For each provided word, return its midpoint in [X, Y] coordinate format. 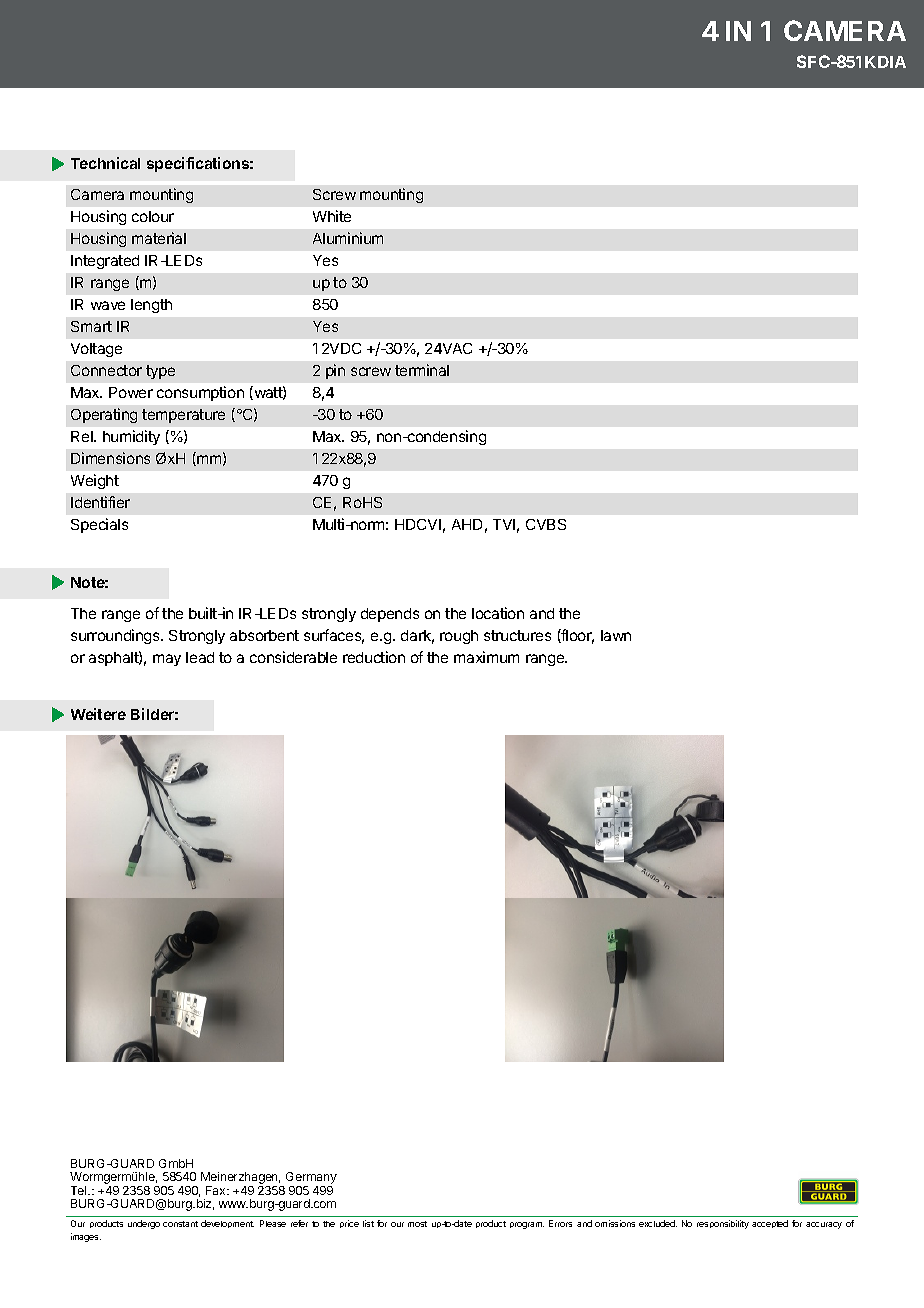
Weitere [98, 714]
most [417, 1224]
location [498, 613]
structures [517, 635]
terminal [422, 370]
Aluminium [348, 238]
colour [153, 216]
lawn [616, 635]
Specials [99, 525]
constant [180, 1224]
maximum [486, 657]
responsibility [723, 1224]
